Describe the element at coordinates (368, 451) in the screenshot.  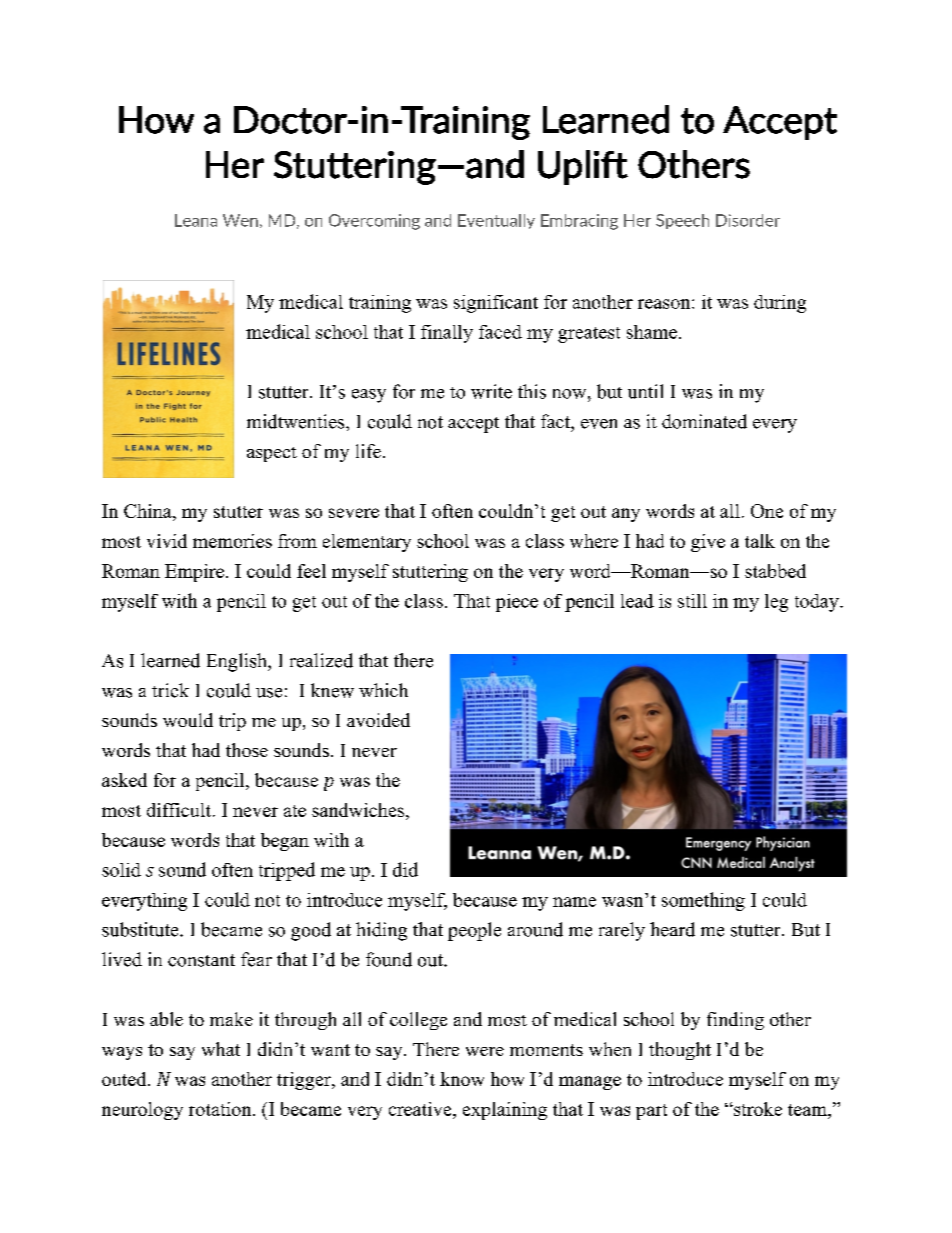
I see `life` at that location.
